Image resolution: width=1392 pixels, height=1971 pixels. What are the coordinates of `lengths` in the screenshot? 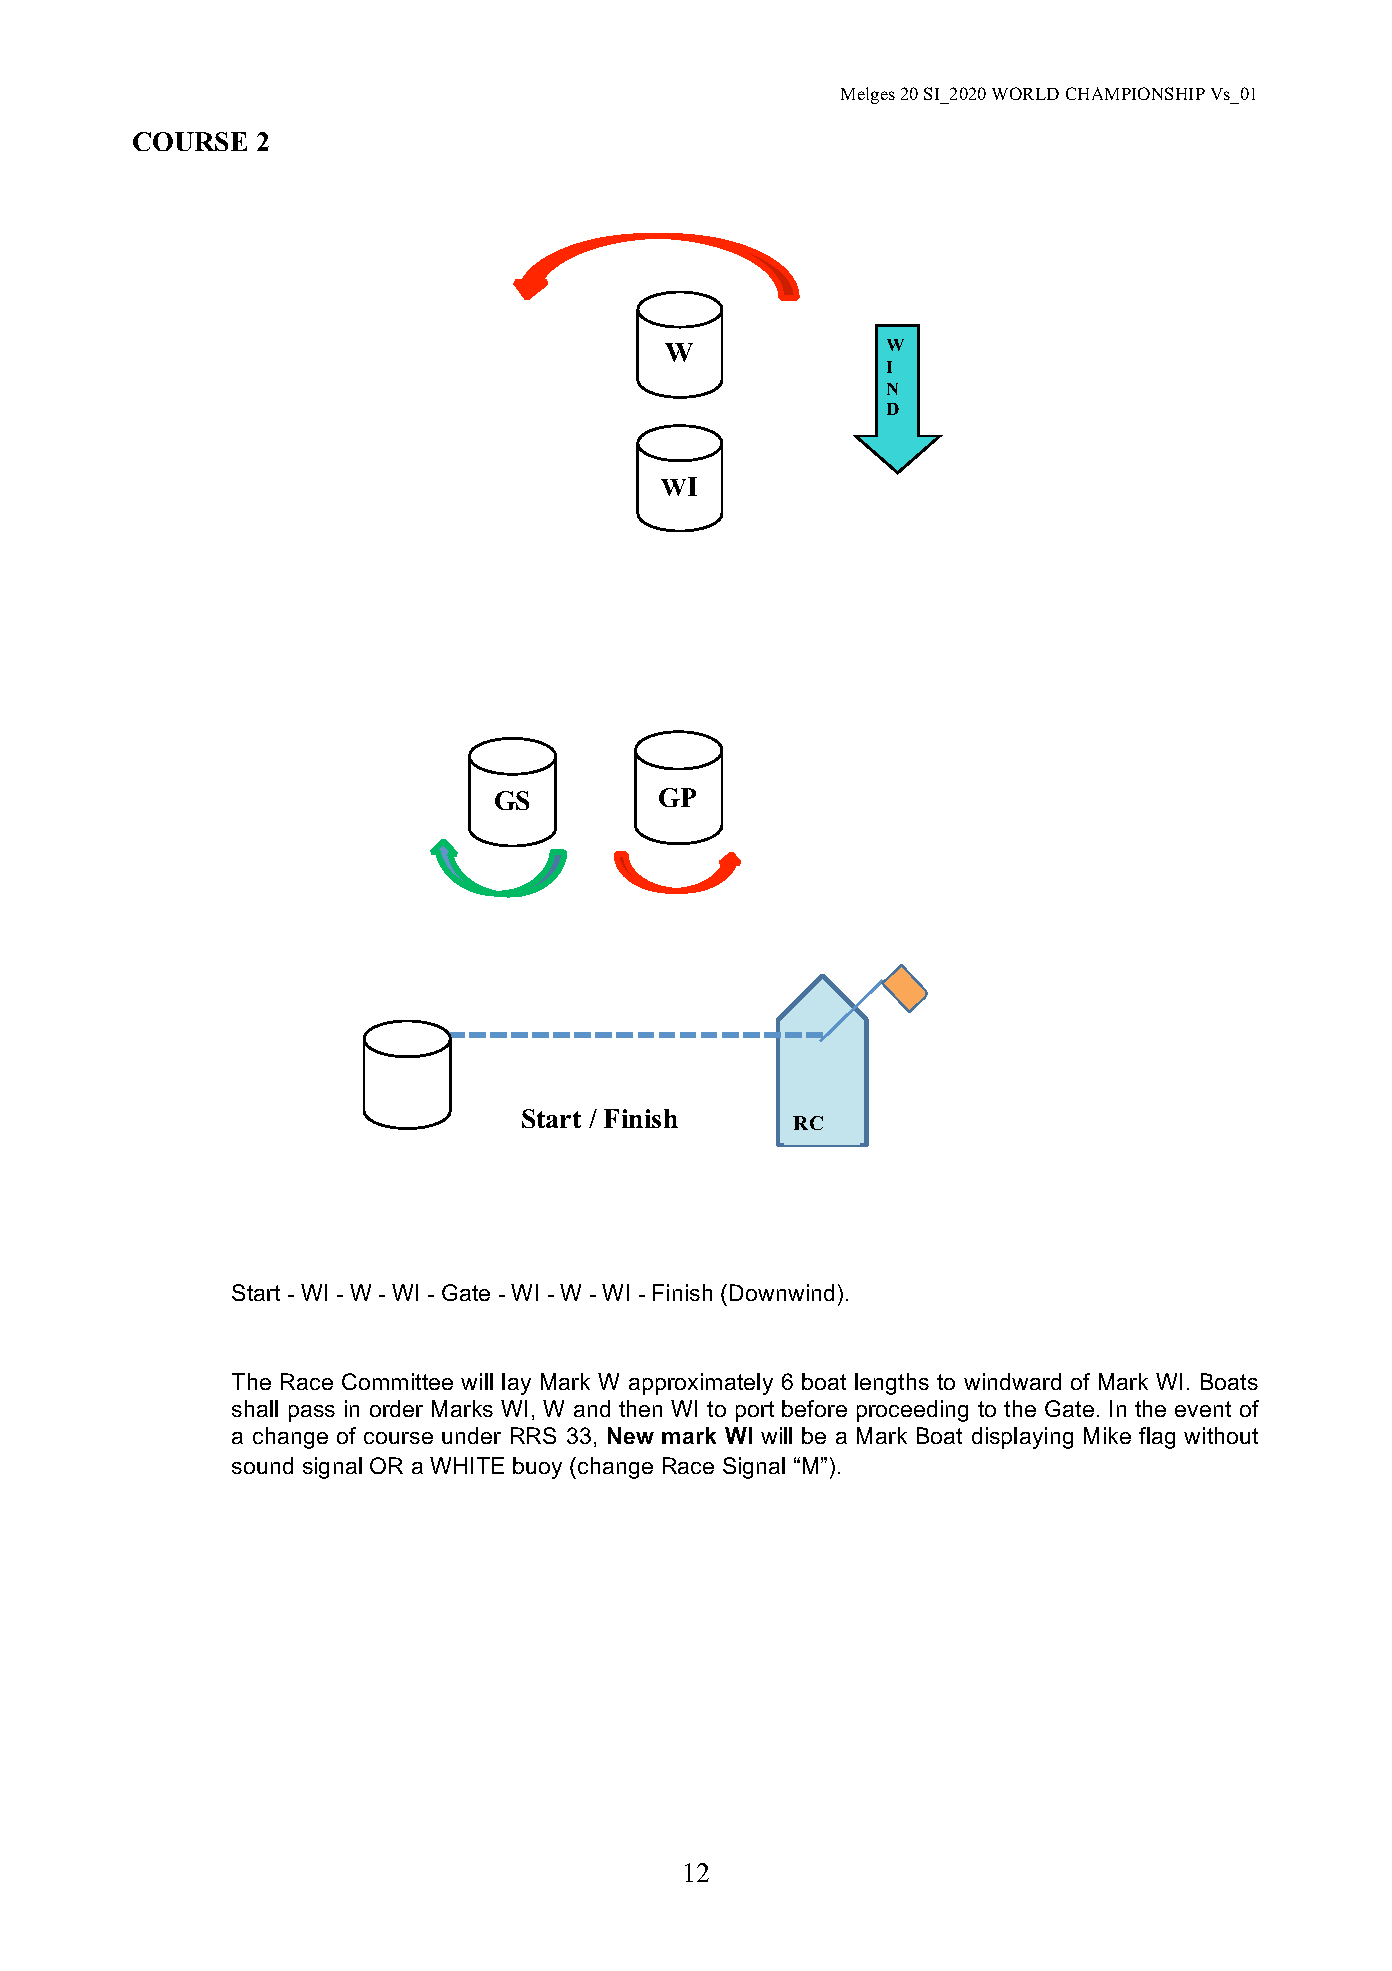 It's located at (892, 1384).
